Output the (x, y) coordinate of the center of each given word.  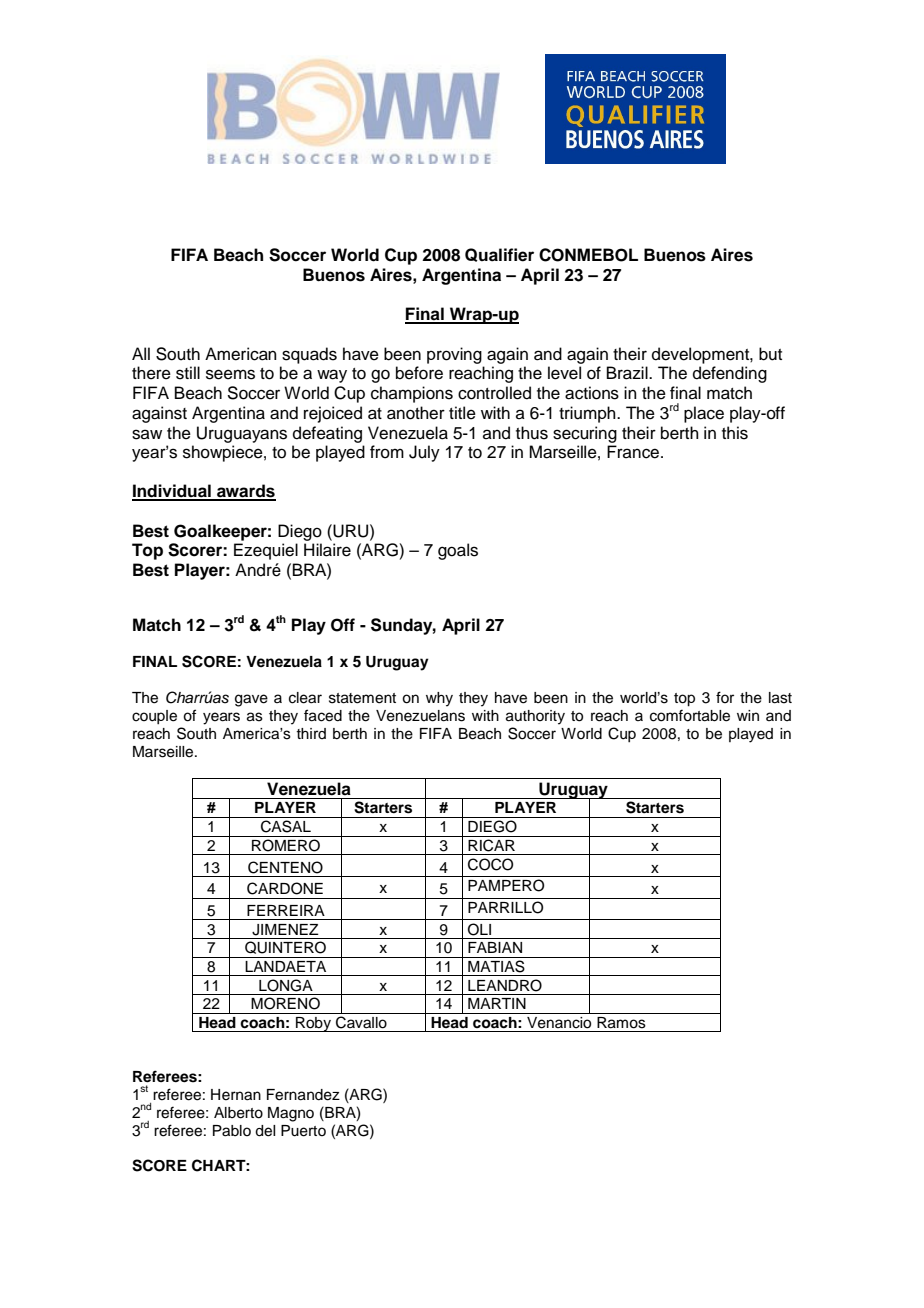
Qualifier (499, 255)
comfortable (690, 715)
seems (230, 374)
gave (251, 700)
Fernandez (303, 1095)
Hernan (236, 1095)
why (439, 699)
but (770, 354)
